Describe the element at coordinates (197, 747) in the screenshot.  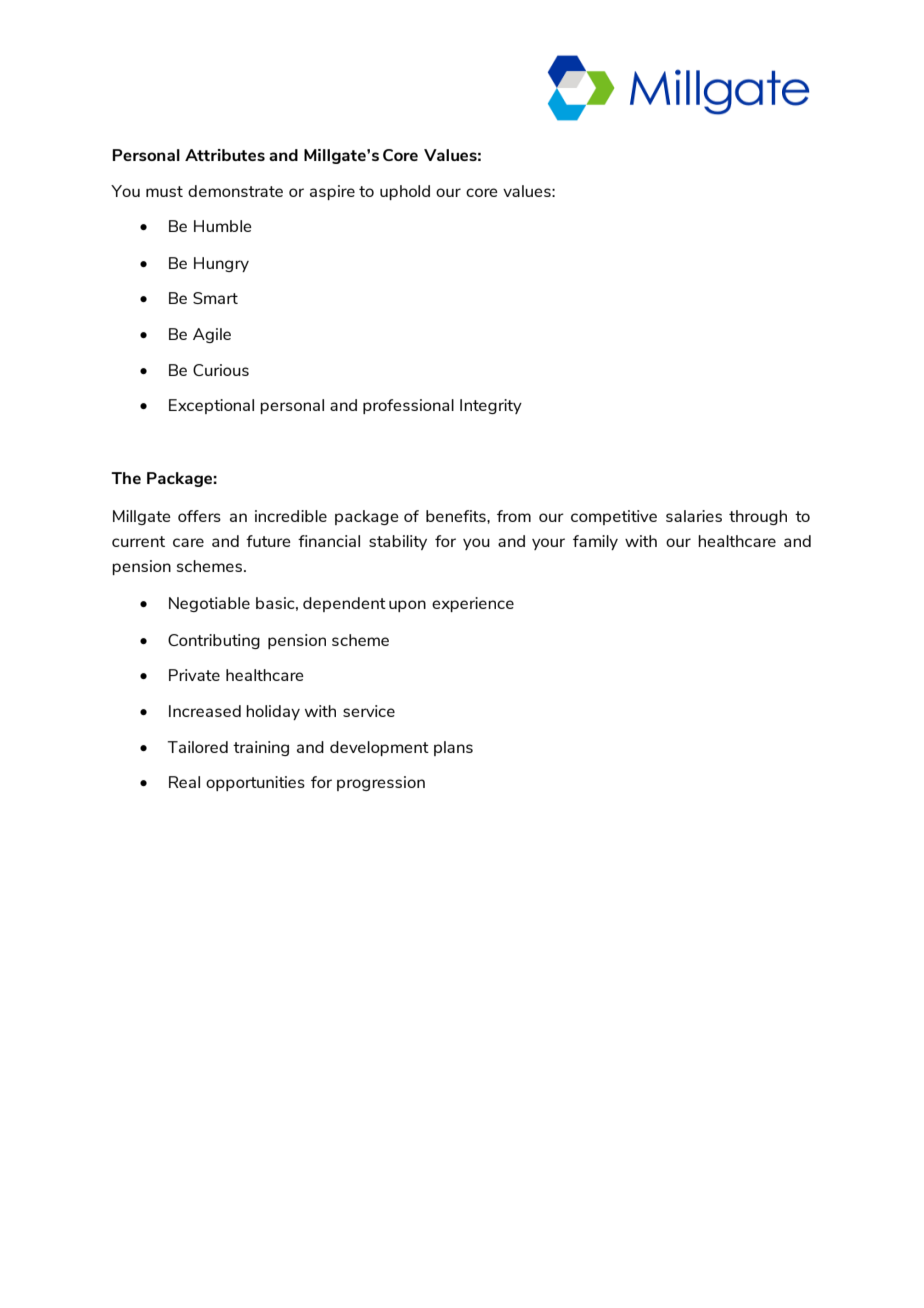
I see `Tailored` at that location.
